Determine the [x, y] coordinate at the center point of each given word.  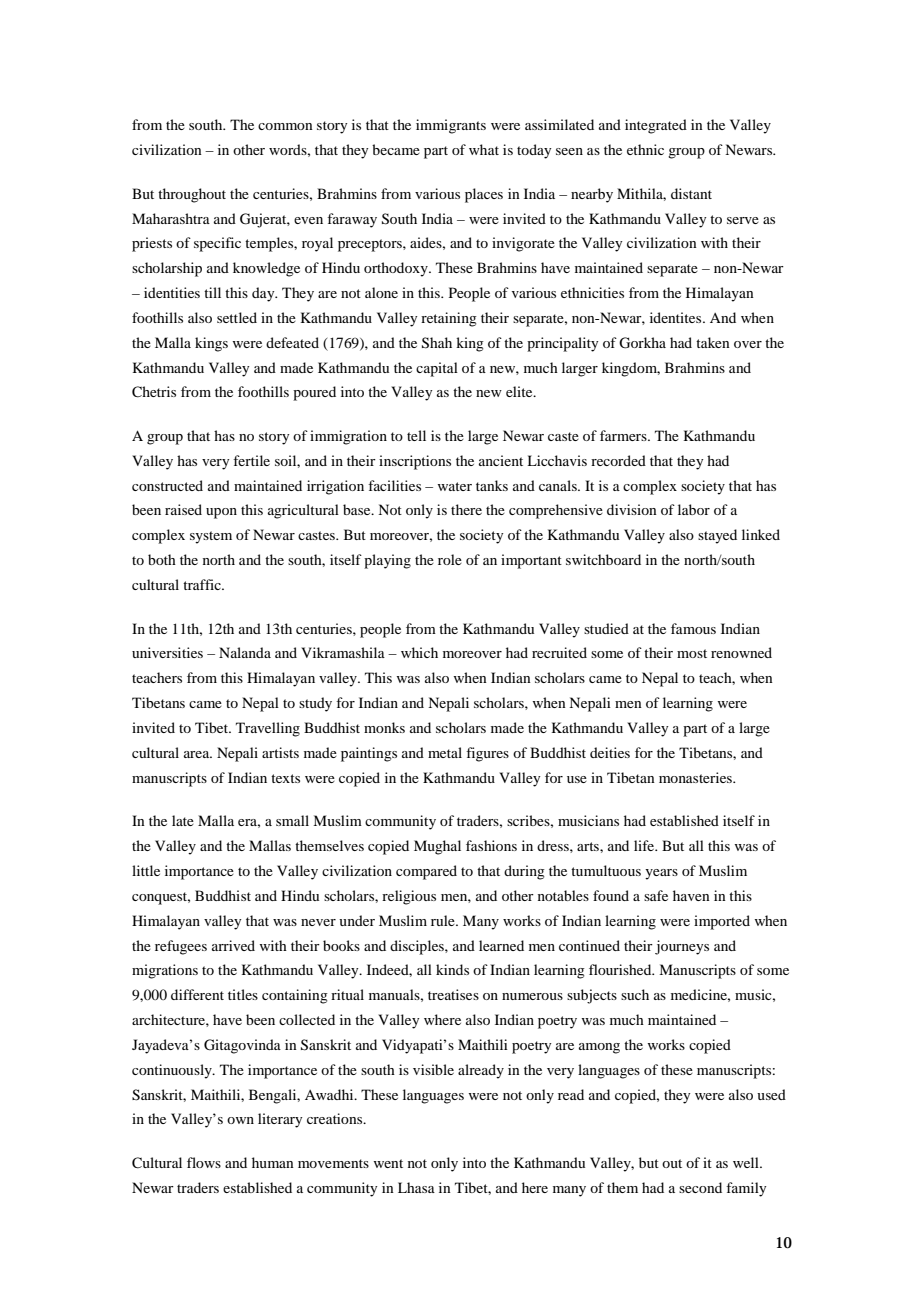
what [484, 149]
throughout [192, 195]
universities [167, 652]
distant [691, 193]
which [419, 652]
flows [204, 1162]
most [692, 653]
